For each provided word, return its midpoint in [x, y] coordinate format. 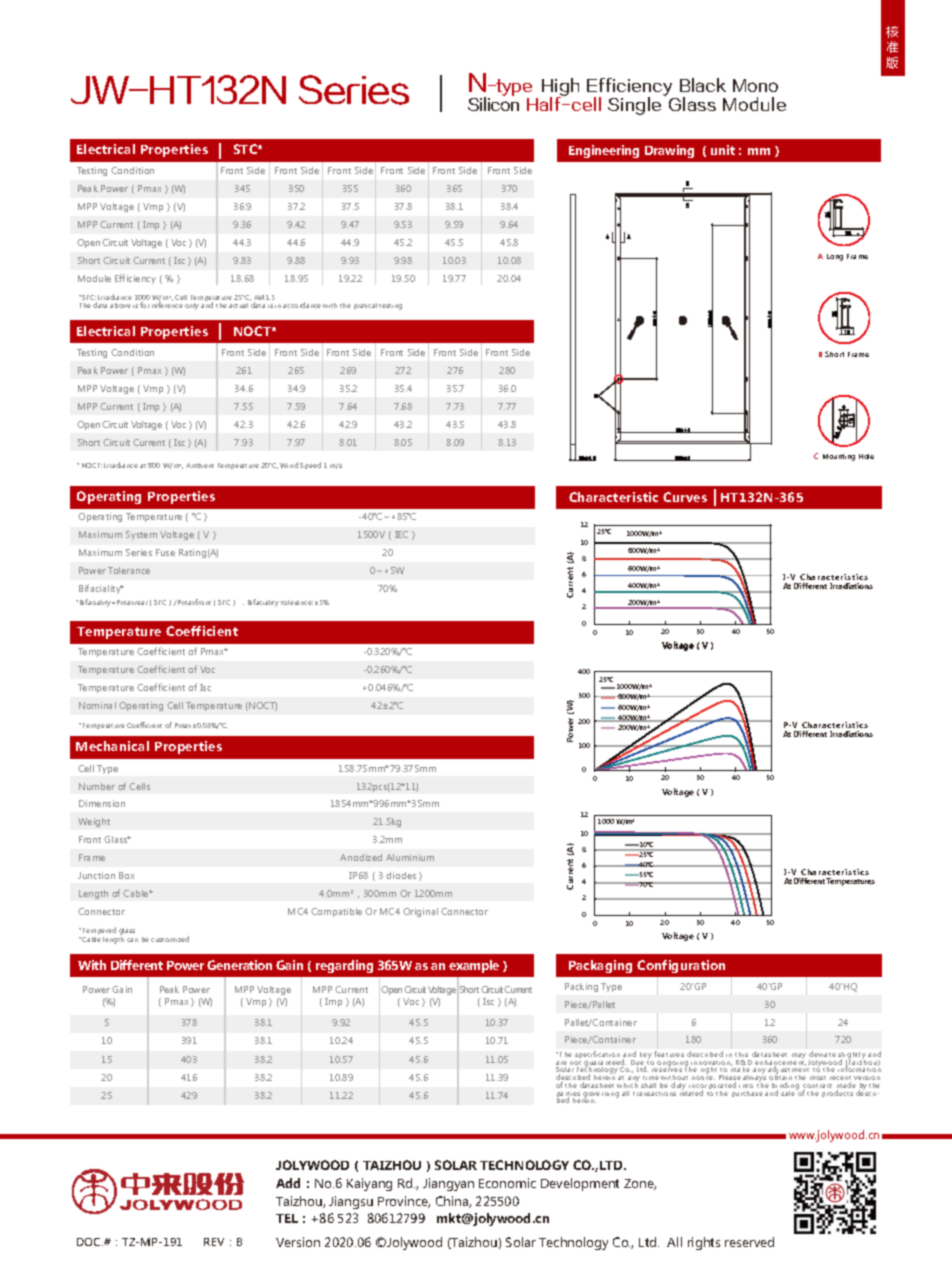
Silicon [493, 103]
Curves [685, 497]
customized [170, 939]
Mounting [839, 457]
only [192, 306]
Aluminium [410, 857]
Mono [755, 85]
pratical [365, 306]
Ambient [200, 465]
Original [420, 912]
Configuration [681, 966]
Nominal [97, 705]
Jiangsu [351, 1202]
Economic [507, 1183]
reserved [749, 1242]
